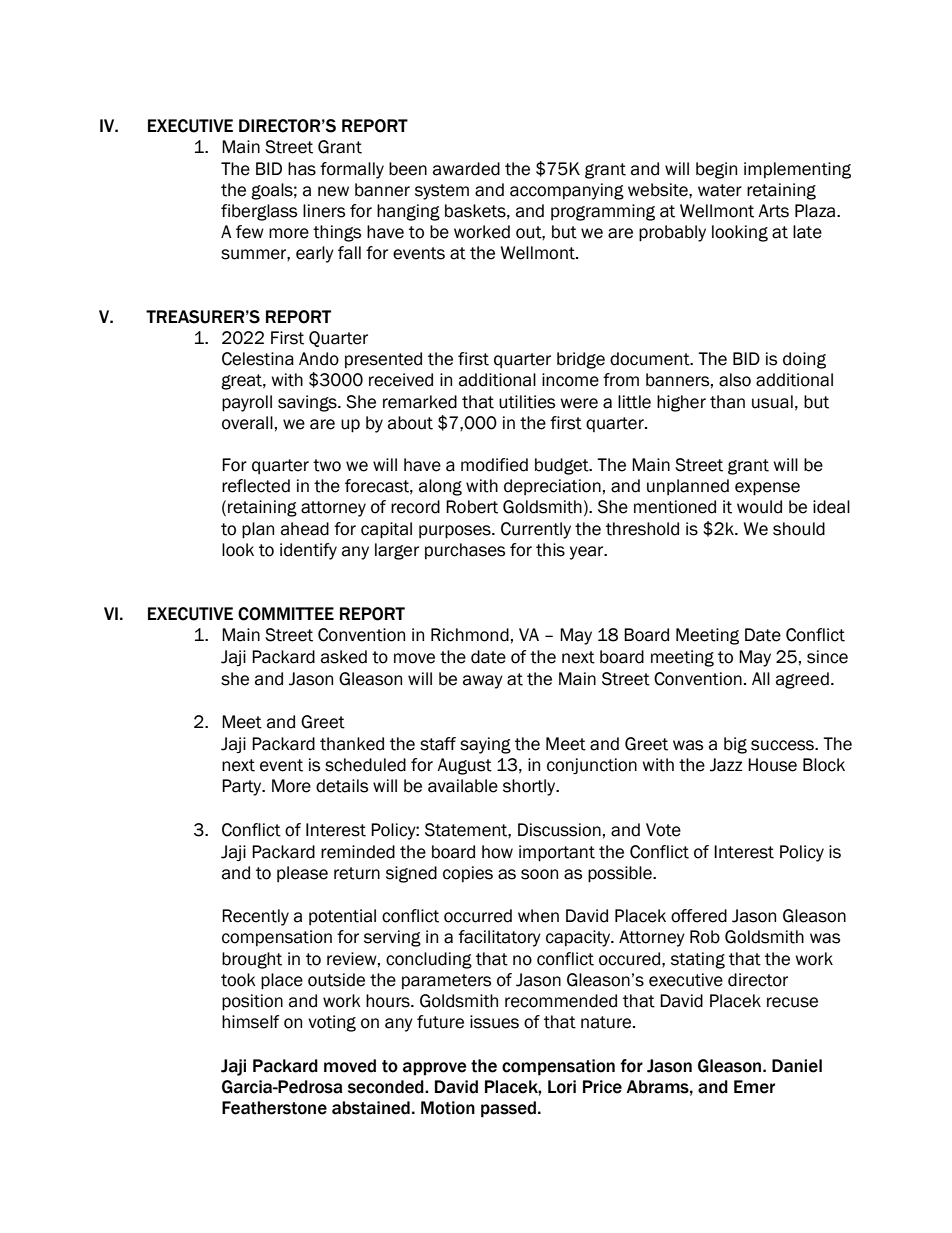  I want to click on savings, so click(308, 403).
